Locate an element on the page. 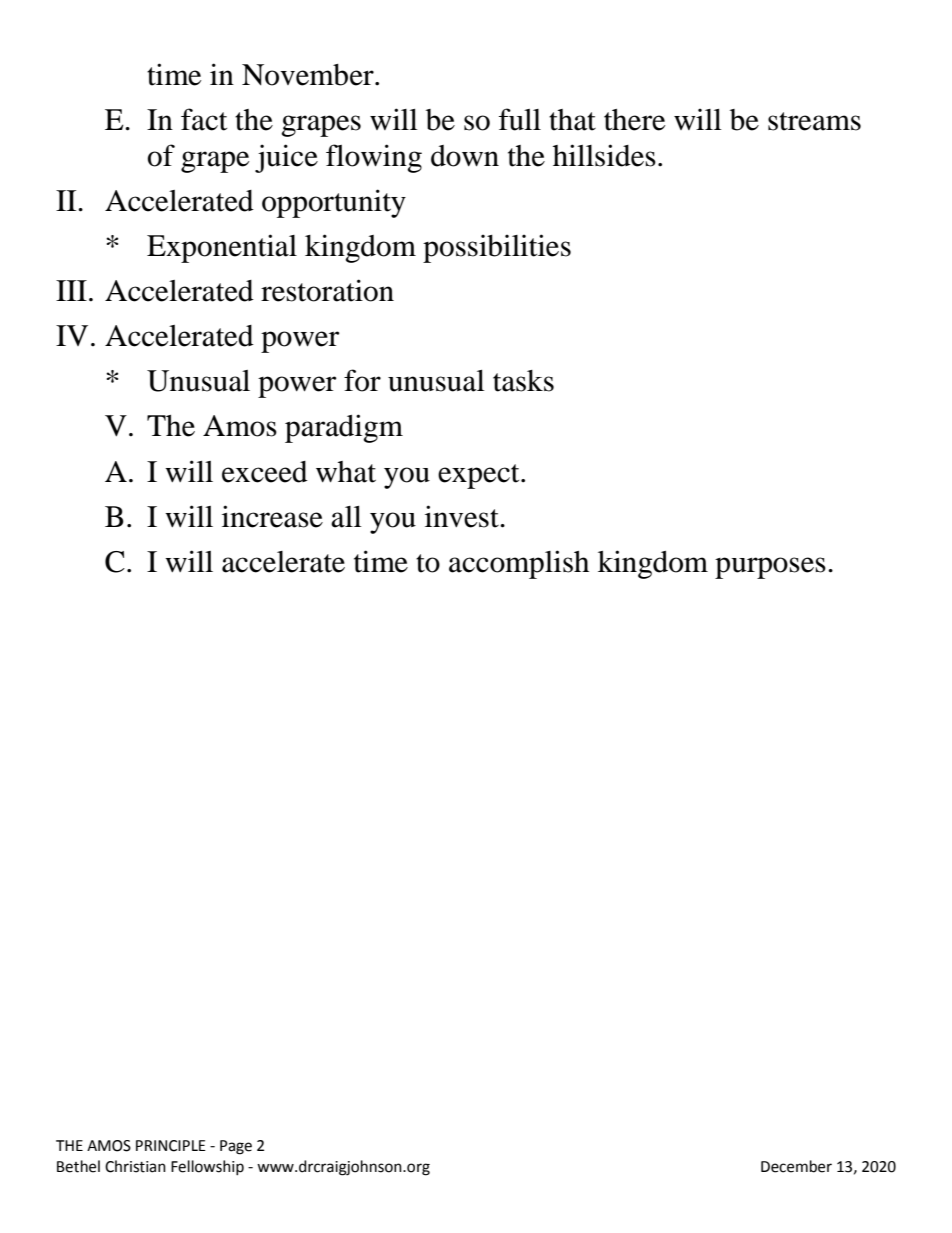 The image size is (952, 1233). increase is located at coordinates (272, 516).
